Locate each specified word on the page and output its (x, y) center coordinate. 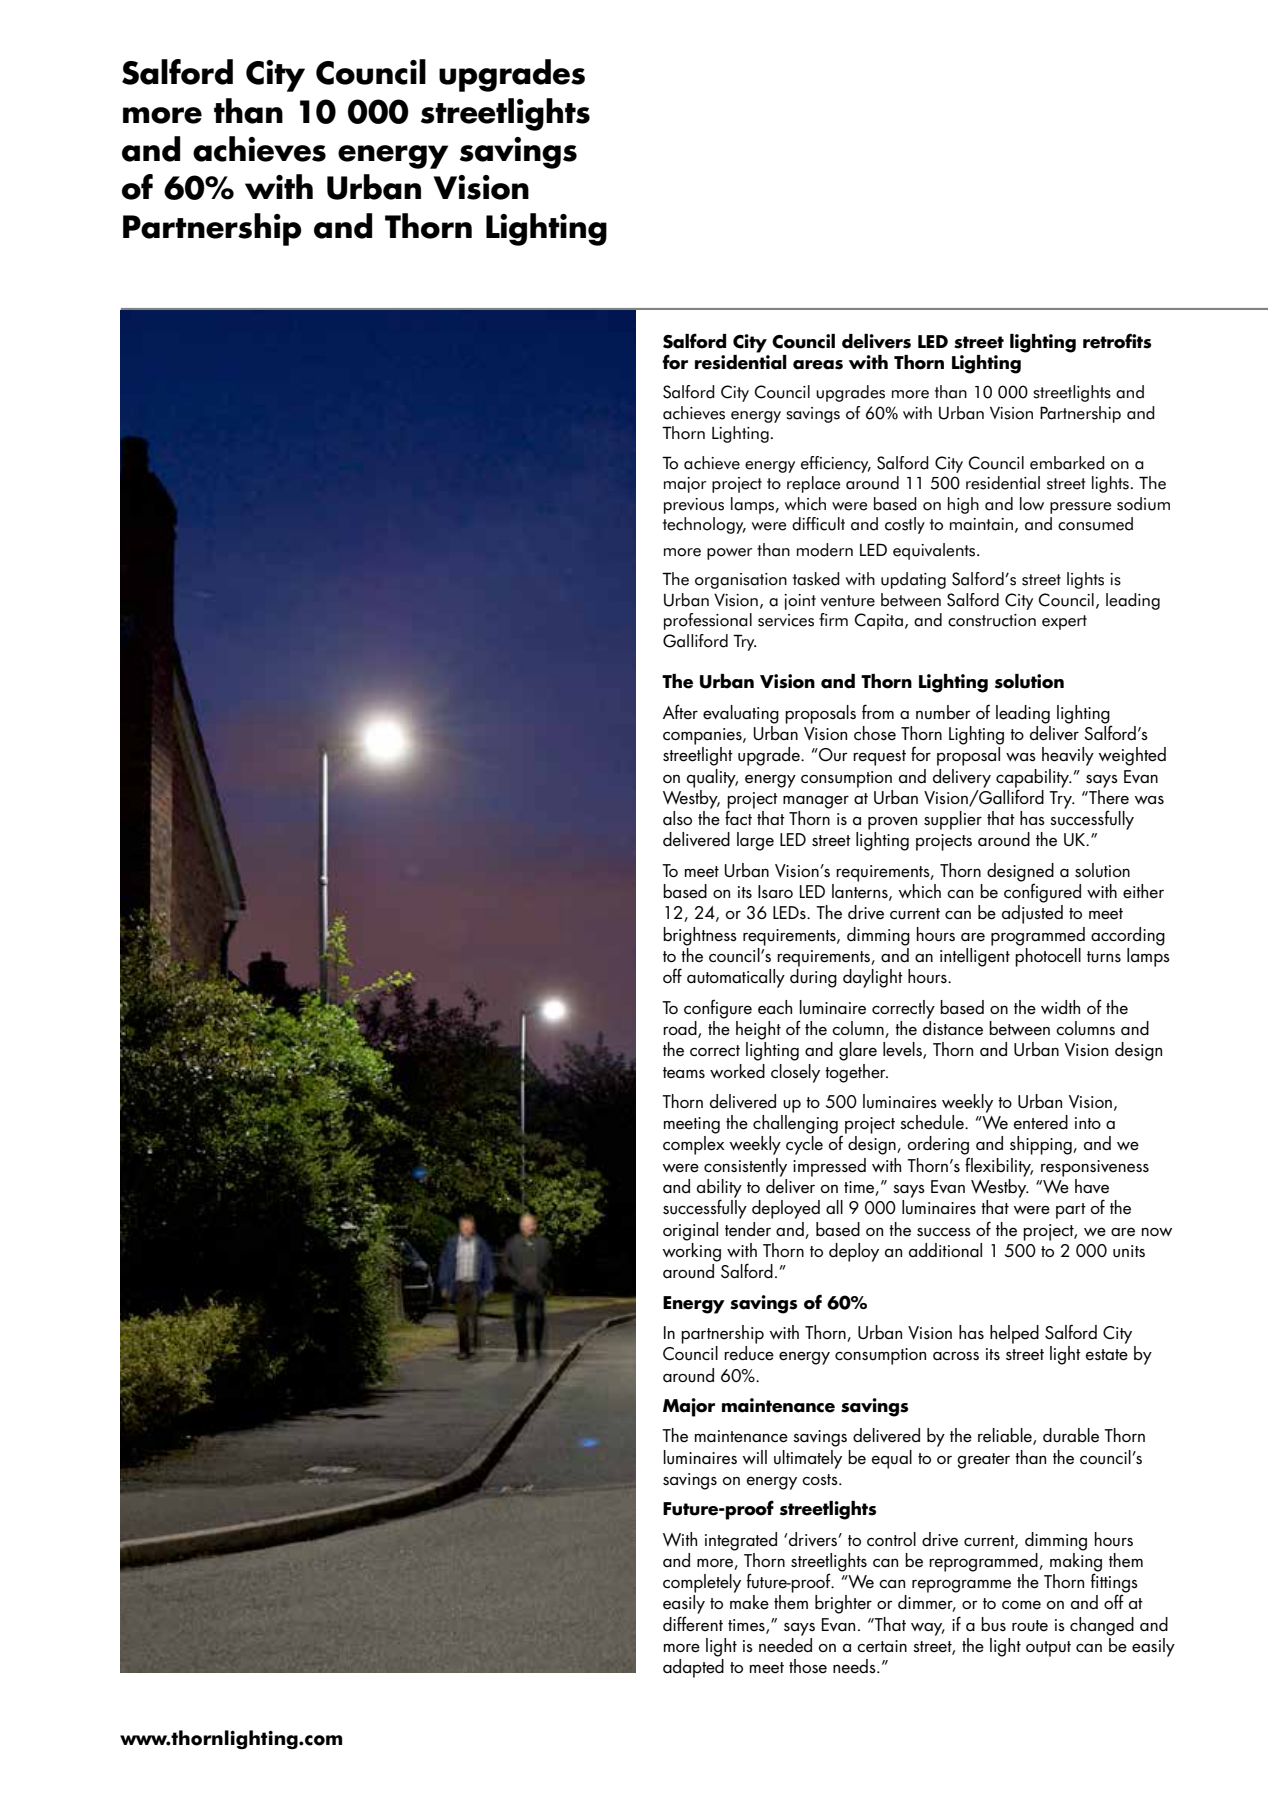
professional (708, 621)
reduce (749, 1353)
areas (818, 365)
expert (1064, 622)
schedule (933, 1122)
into (1088, 1123)
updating (913, 580)
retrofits (1117, 341)
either (1143, 891)
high (963, 505)
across (956, 1356)
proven (892, 823)
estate (1107, 1355)
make (749, 1602)
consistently (745, 1167)
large (755, 841)
